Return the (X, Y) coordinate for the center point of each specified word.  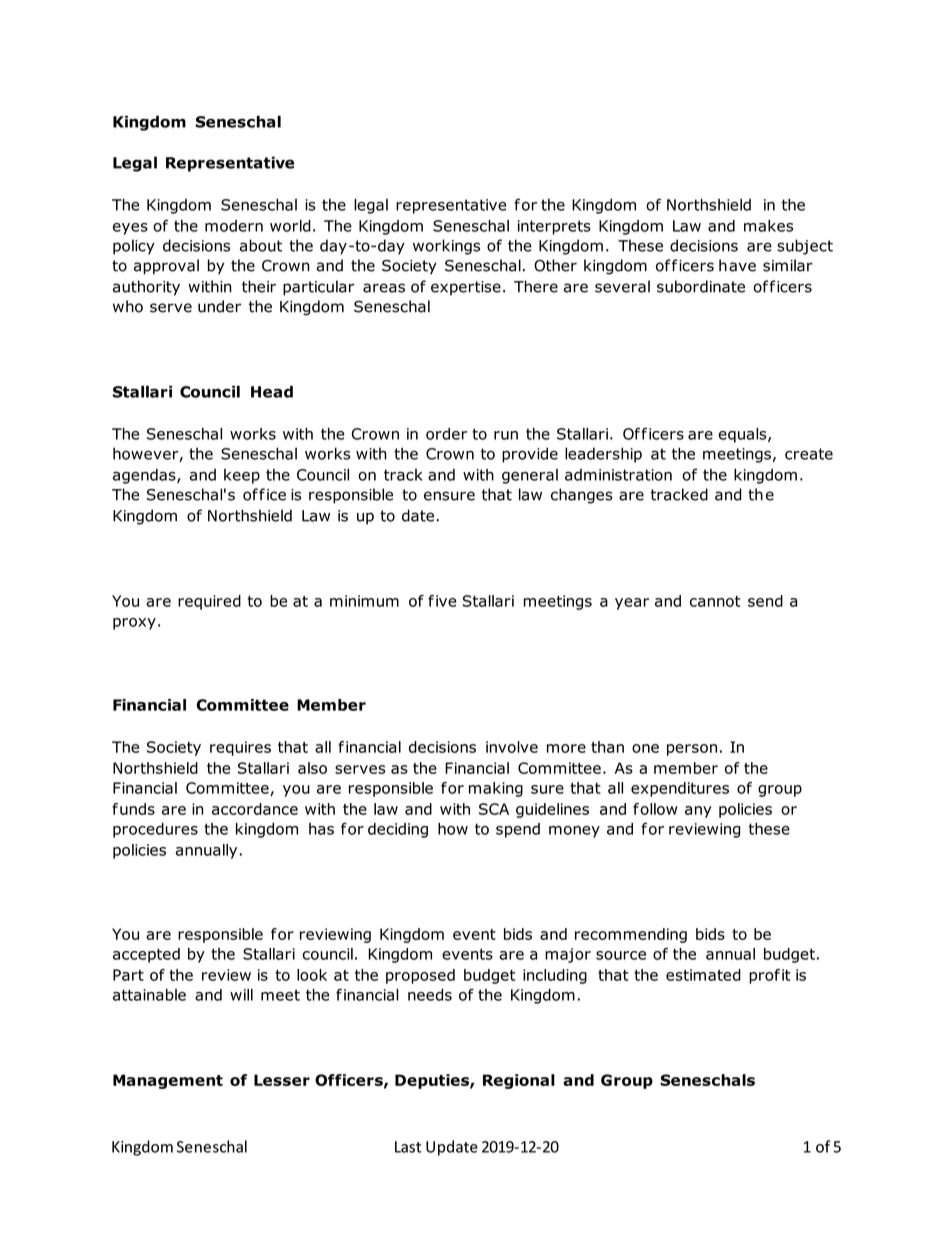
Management (168, 1081)
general (530, 476)
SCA (494, 809)
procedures (155, 830)
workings (446, 247)
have (737, 265)
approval (166, 267)
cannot (715, 601)
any (698, 812)
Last (408, 1147)
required (209, 602)
